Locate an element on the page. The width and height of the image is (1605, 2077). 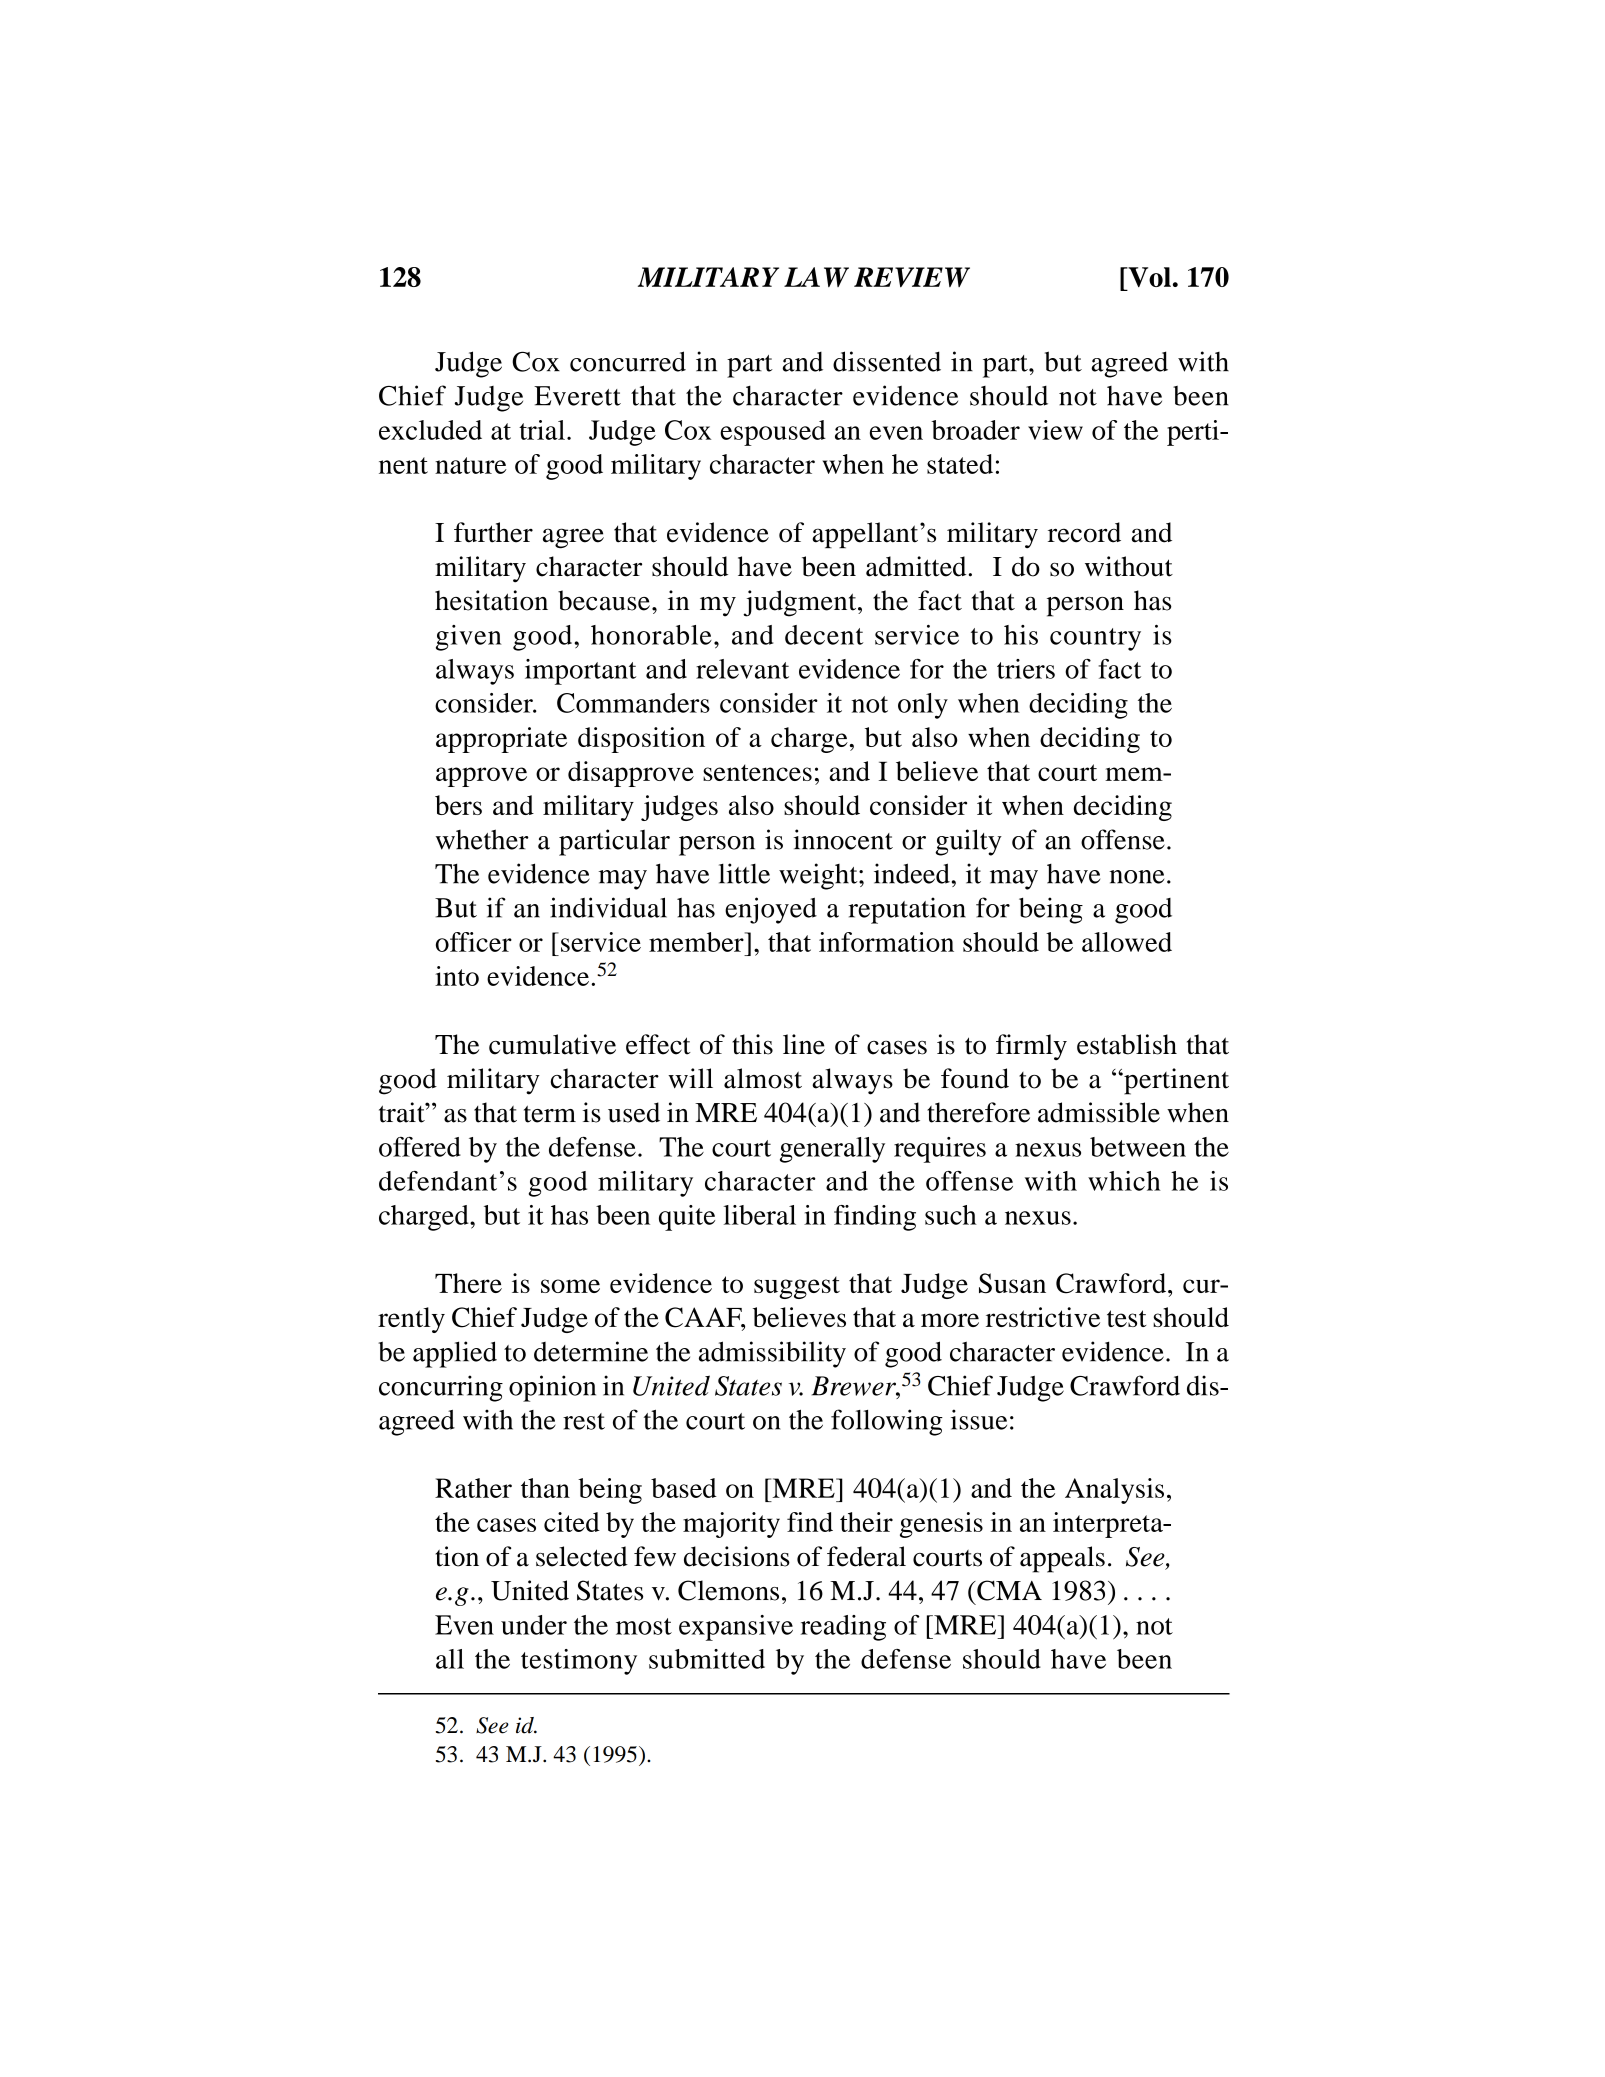
appropriate is located at coordinates (501, 740).
